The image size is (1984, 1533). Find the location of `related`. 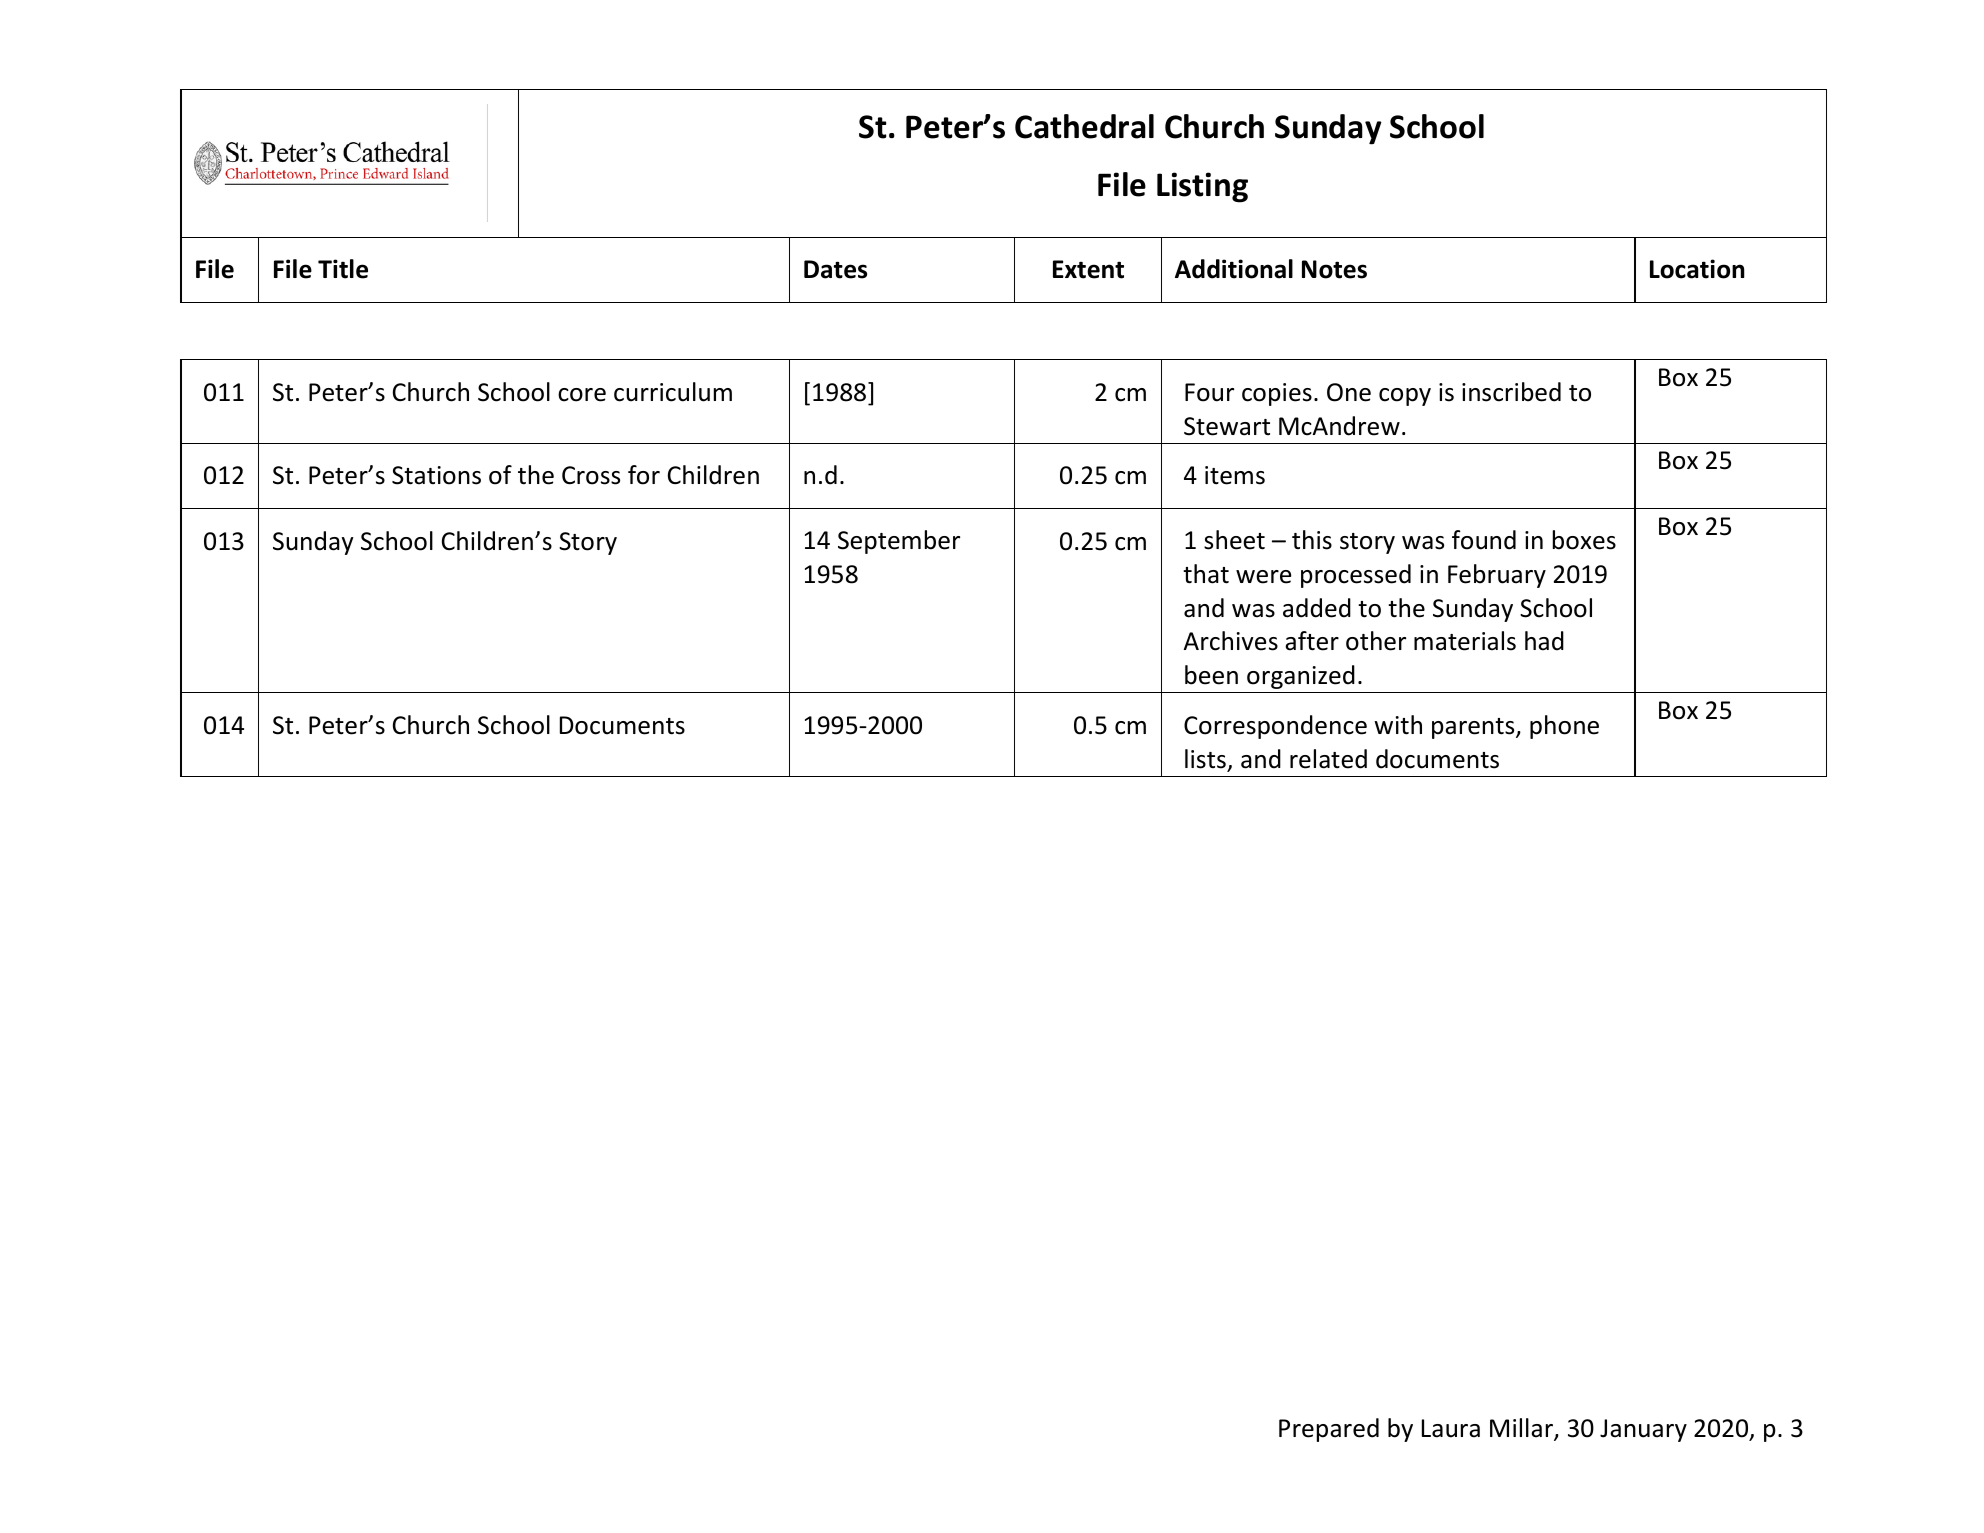

related is located at coordinates (1328, 759).
